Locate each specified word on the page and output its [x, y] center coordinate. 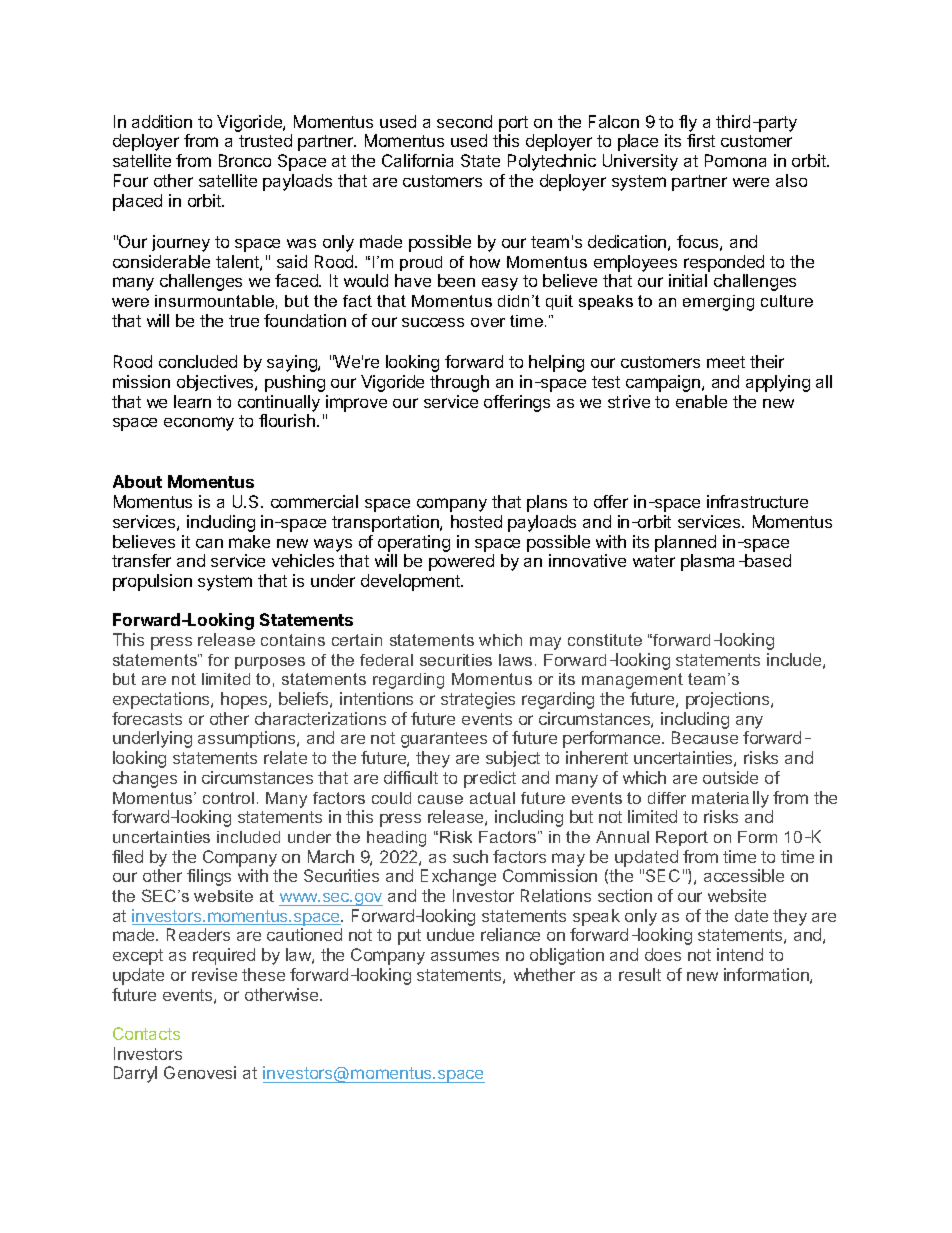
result [640, 974]
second [464, 121]
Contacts [146, 1033]
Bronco [245, 160]
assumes [465, 956]
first [701, 140]
